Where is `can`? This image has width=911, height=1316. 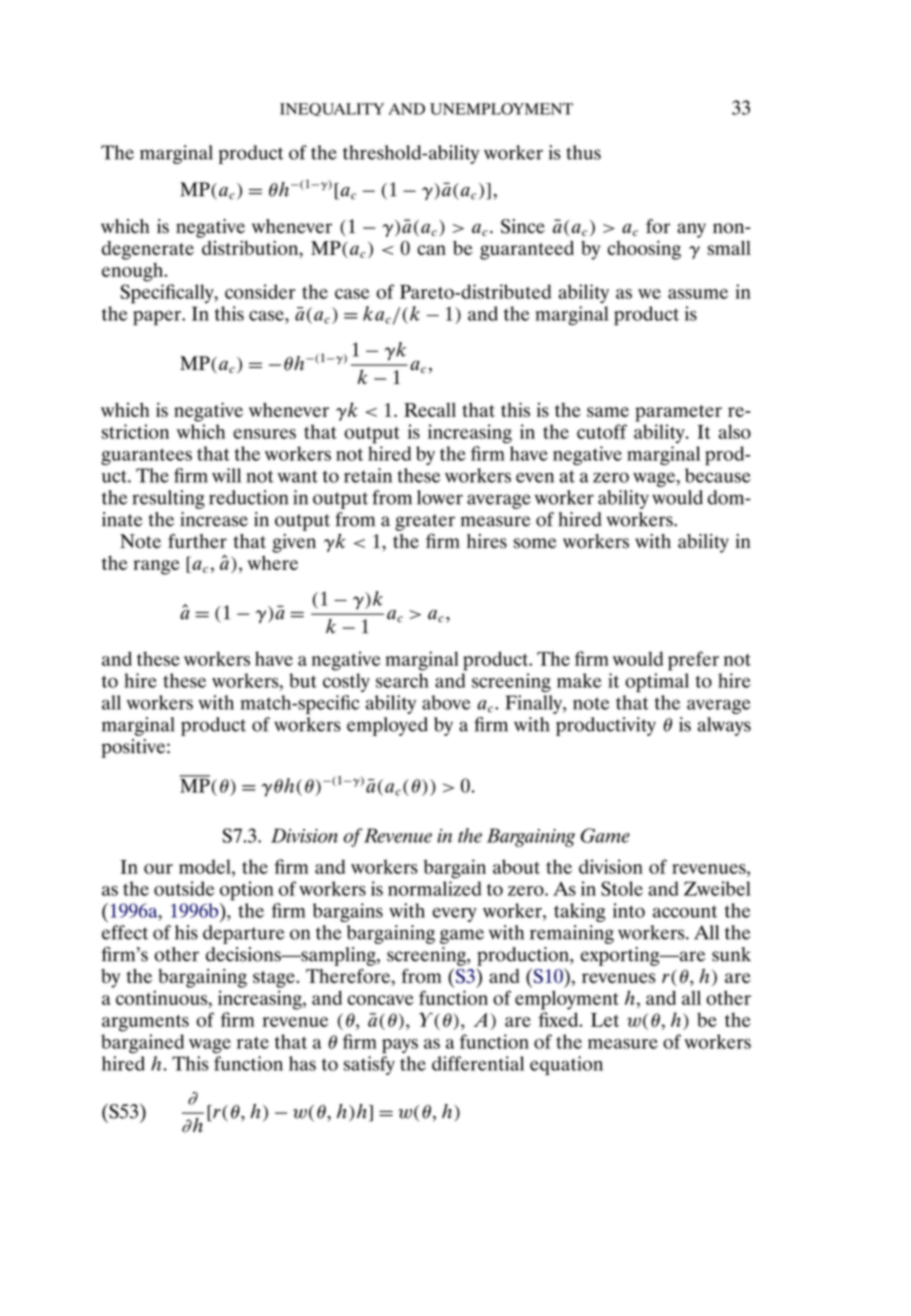 can is located at coordinates (431, 250).
